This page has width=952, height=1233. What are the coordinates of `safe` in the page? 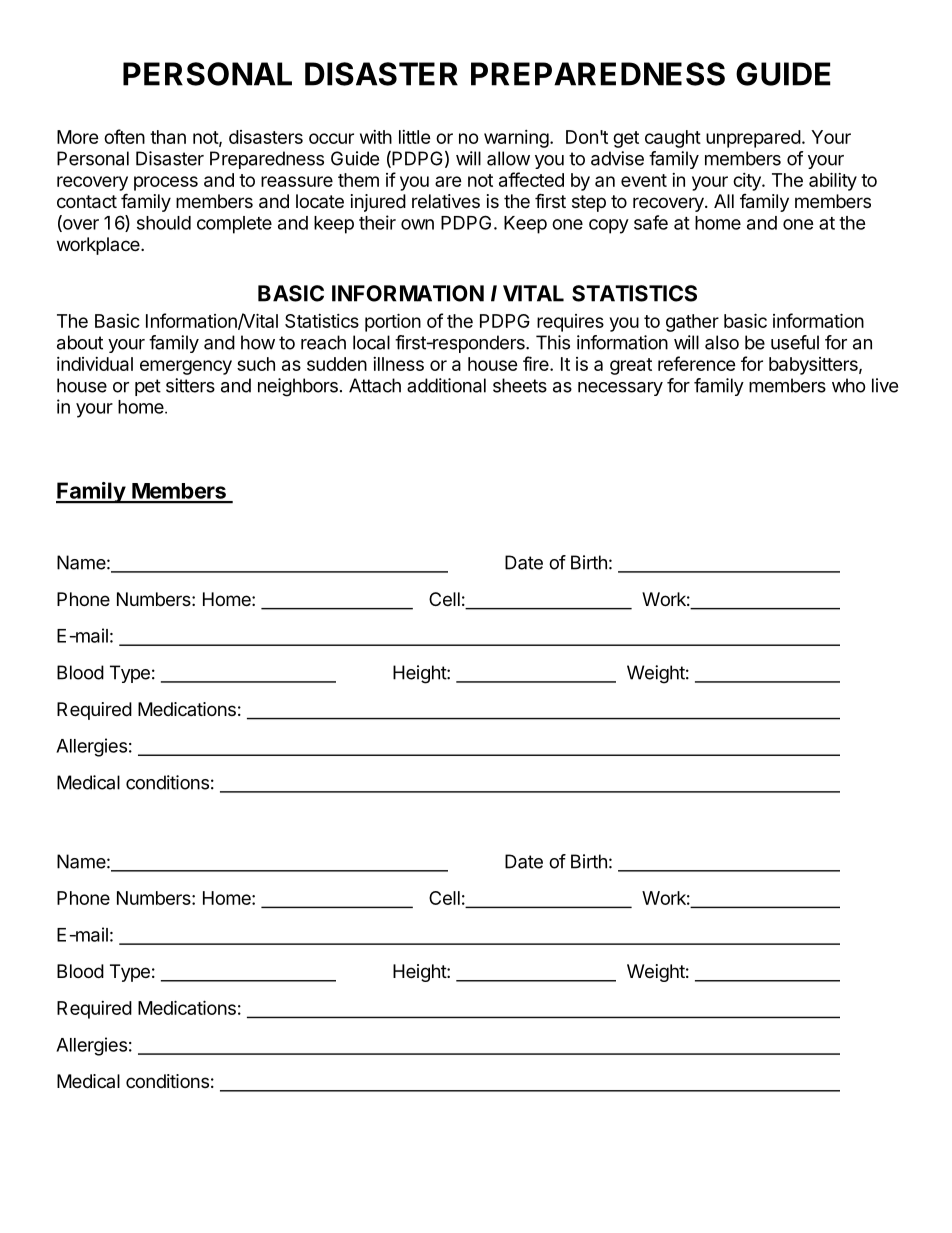 It's located at (651, 222).
